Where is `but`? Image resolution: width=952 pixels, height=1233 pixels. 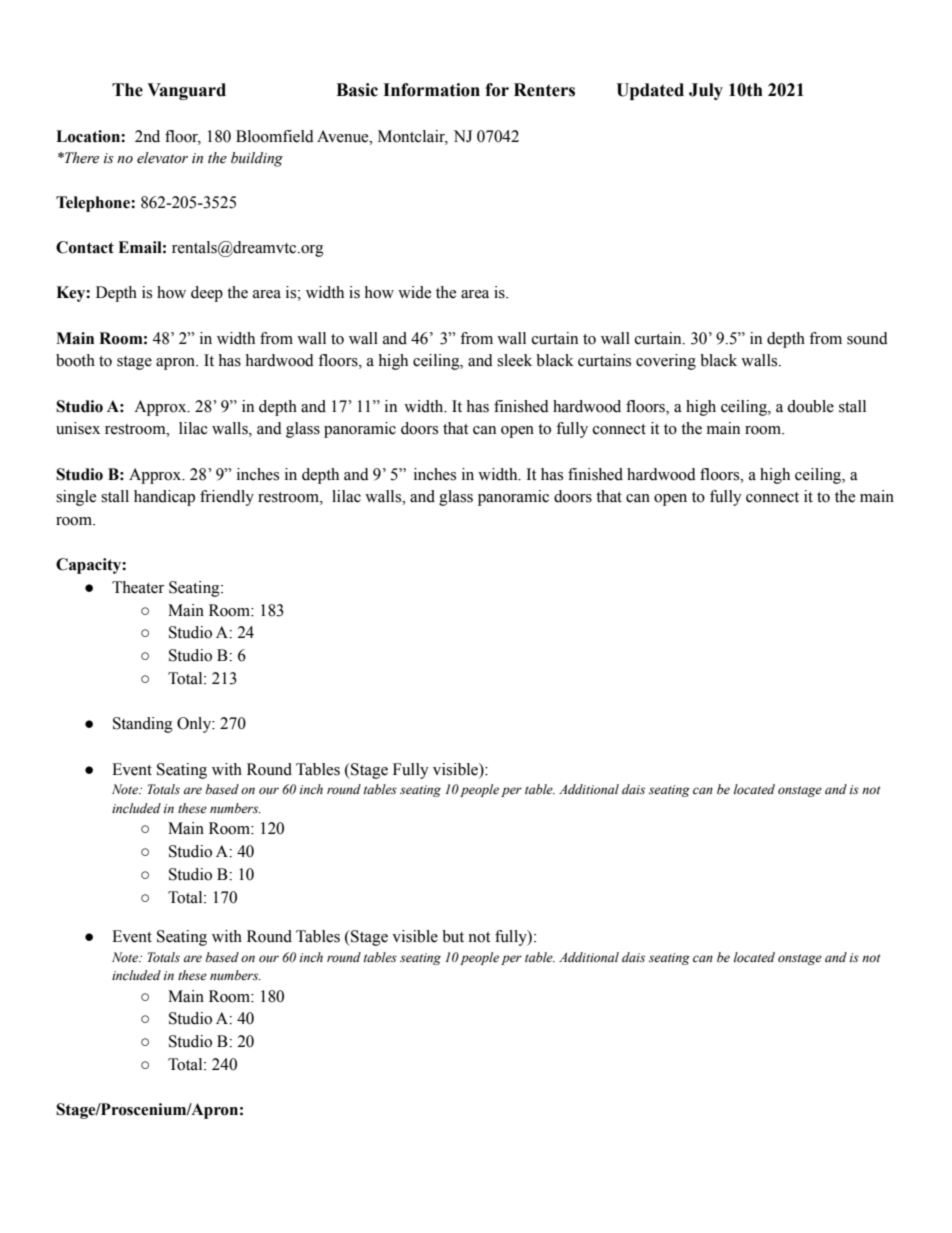 but is located at coordinates (453, 936).
